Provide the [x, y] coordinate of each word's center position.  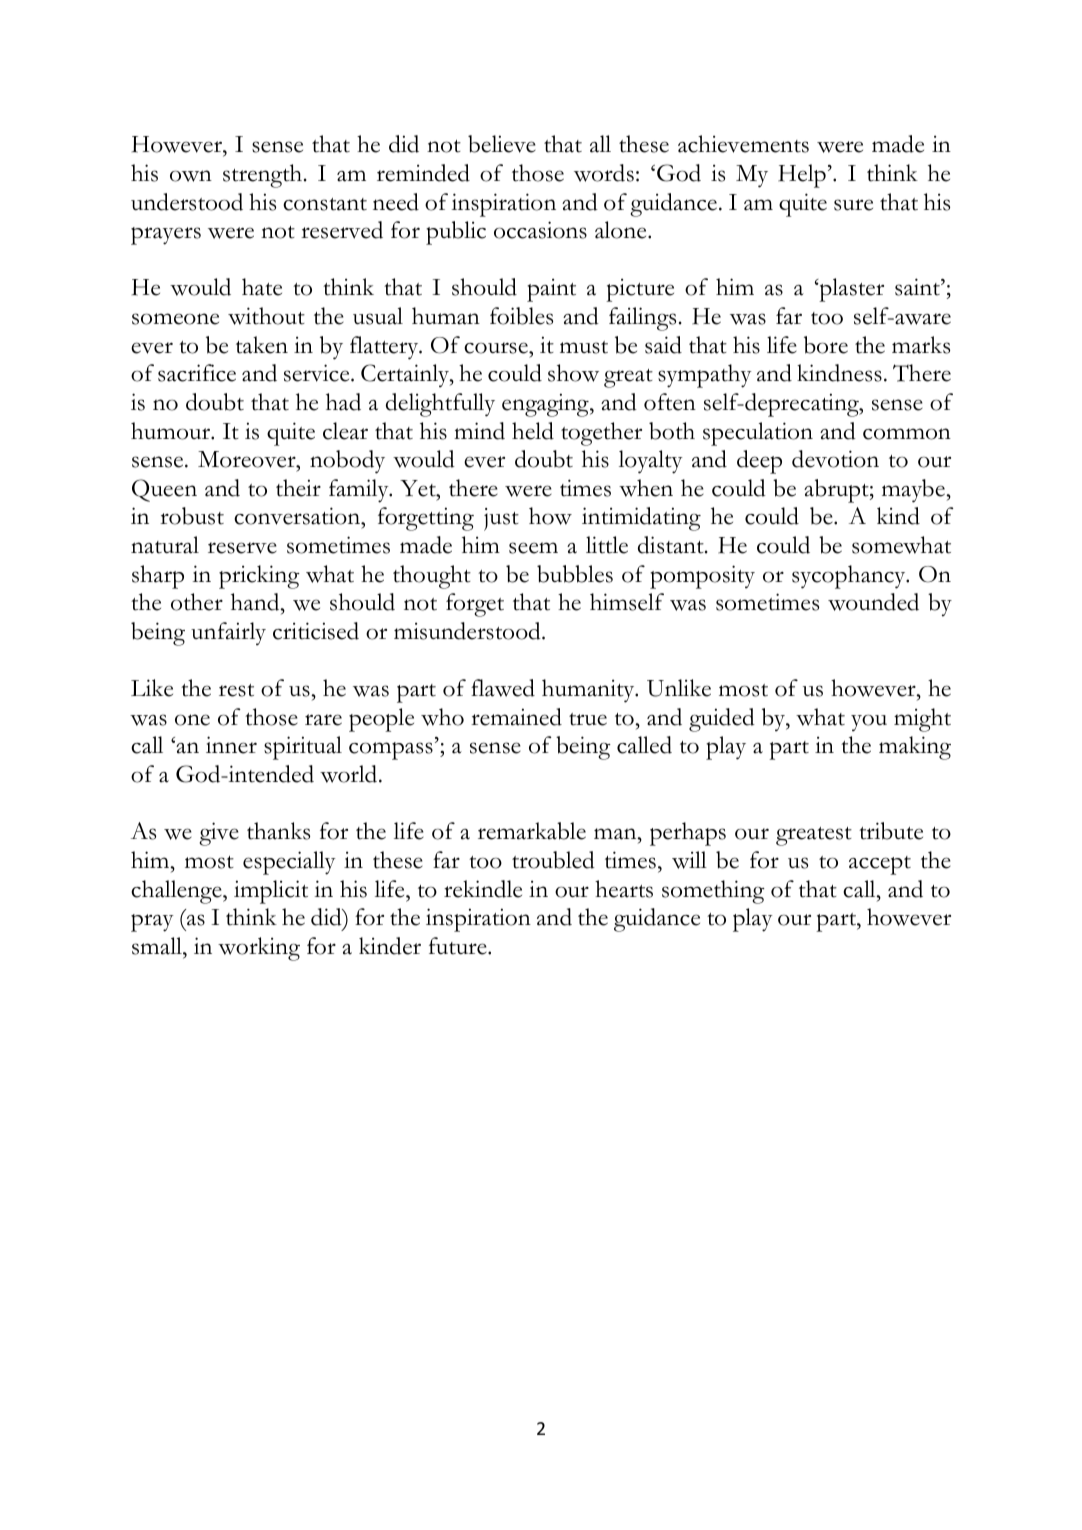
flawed [503, 688]
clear [345, 431]
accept [880, 865]
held [533, 431]
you [869, 722]
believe [502, 144]
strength [264, 176]
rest [236, 690]
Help [802, 176]
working [259, 949]
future [459, 946]
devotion [835, 459]
